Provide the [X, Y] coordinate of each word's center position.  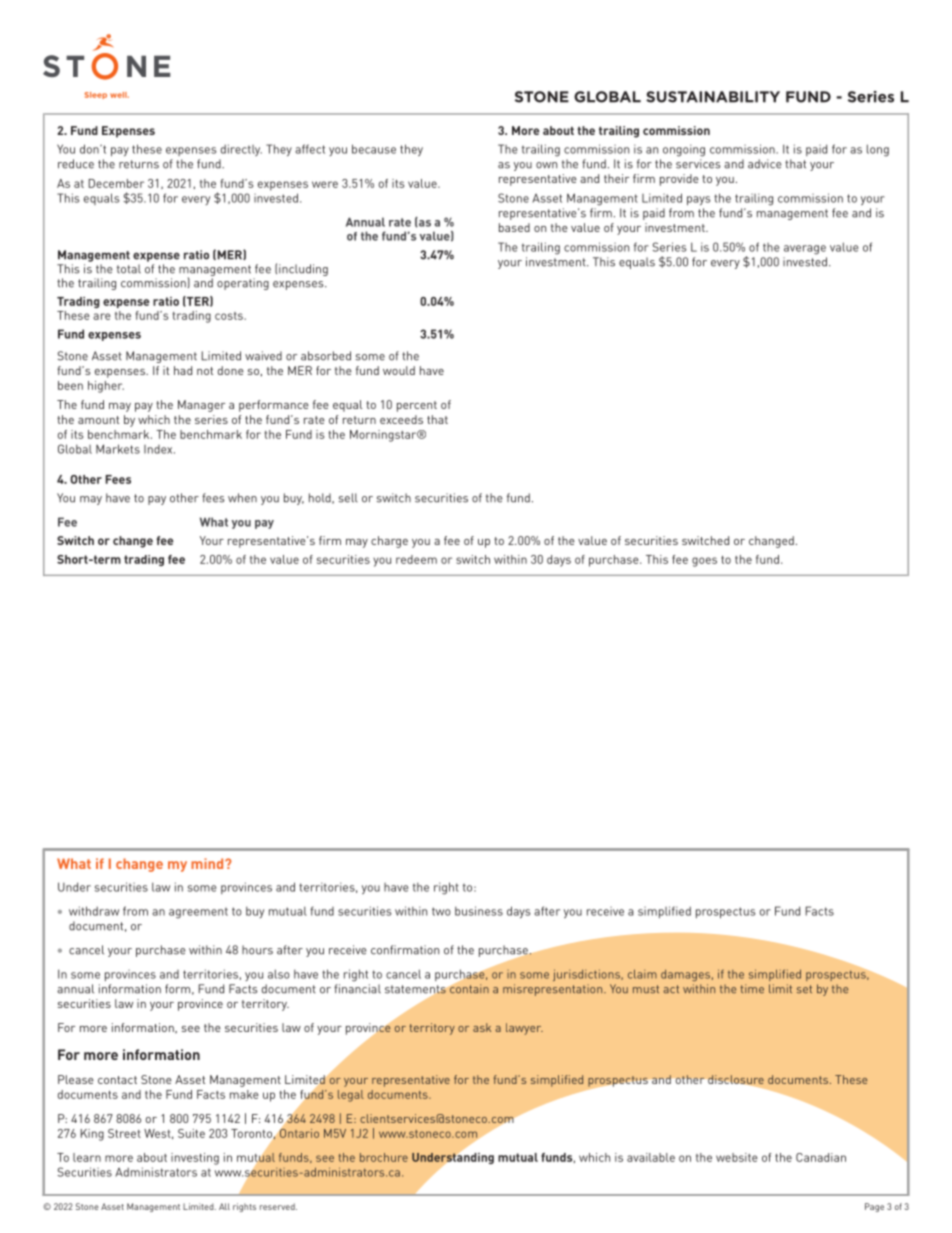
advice [765, 164]
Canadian [821, 1157]
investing [195, 1159]
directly [241, 150]
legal [351, 1096]
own [546, 165]
